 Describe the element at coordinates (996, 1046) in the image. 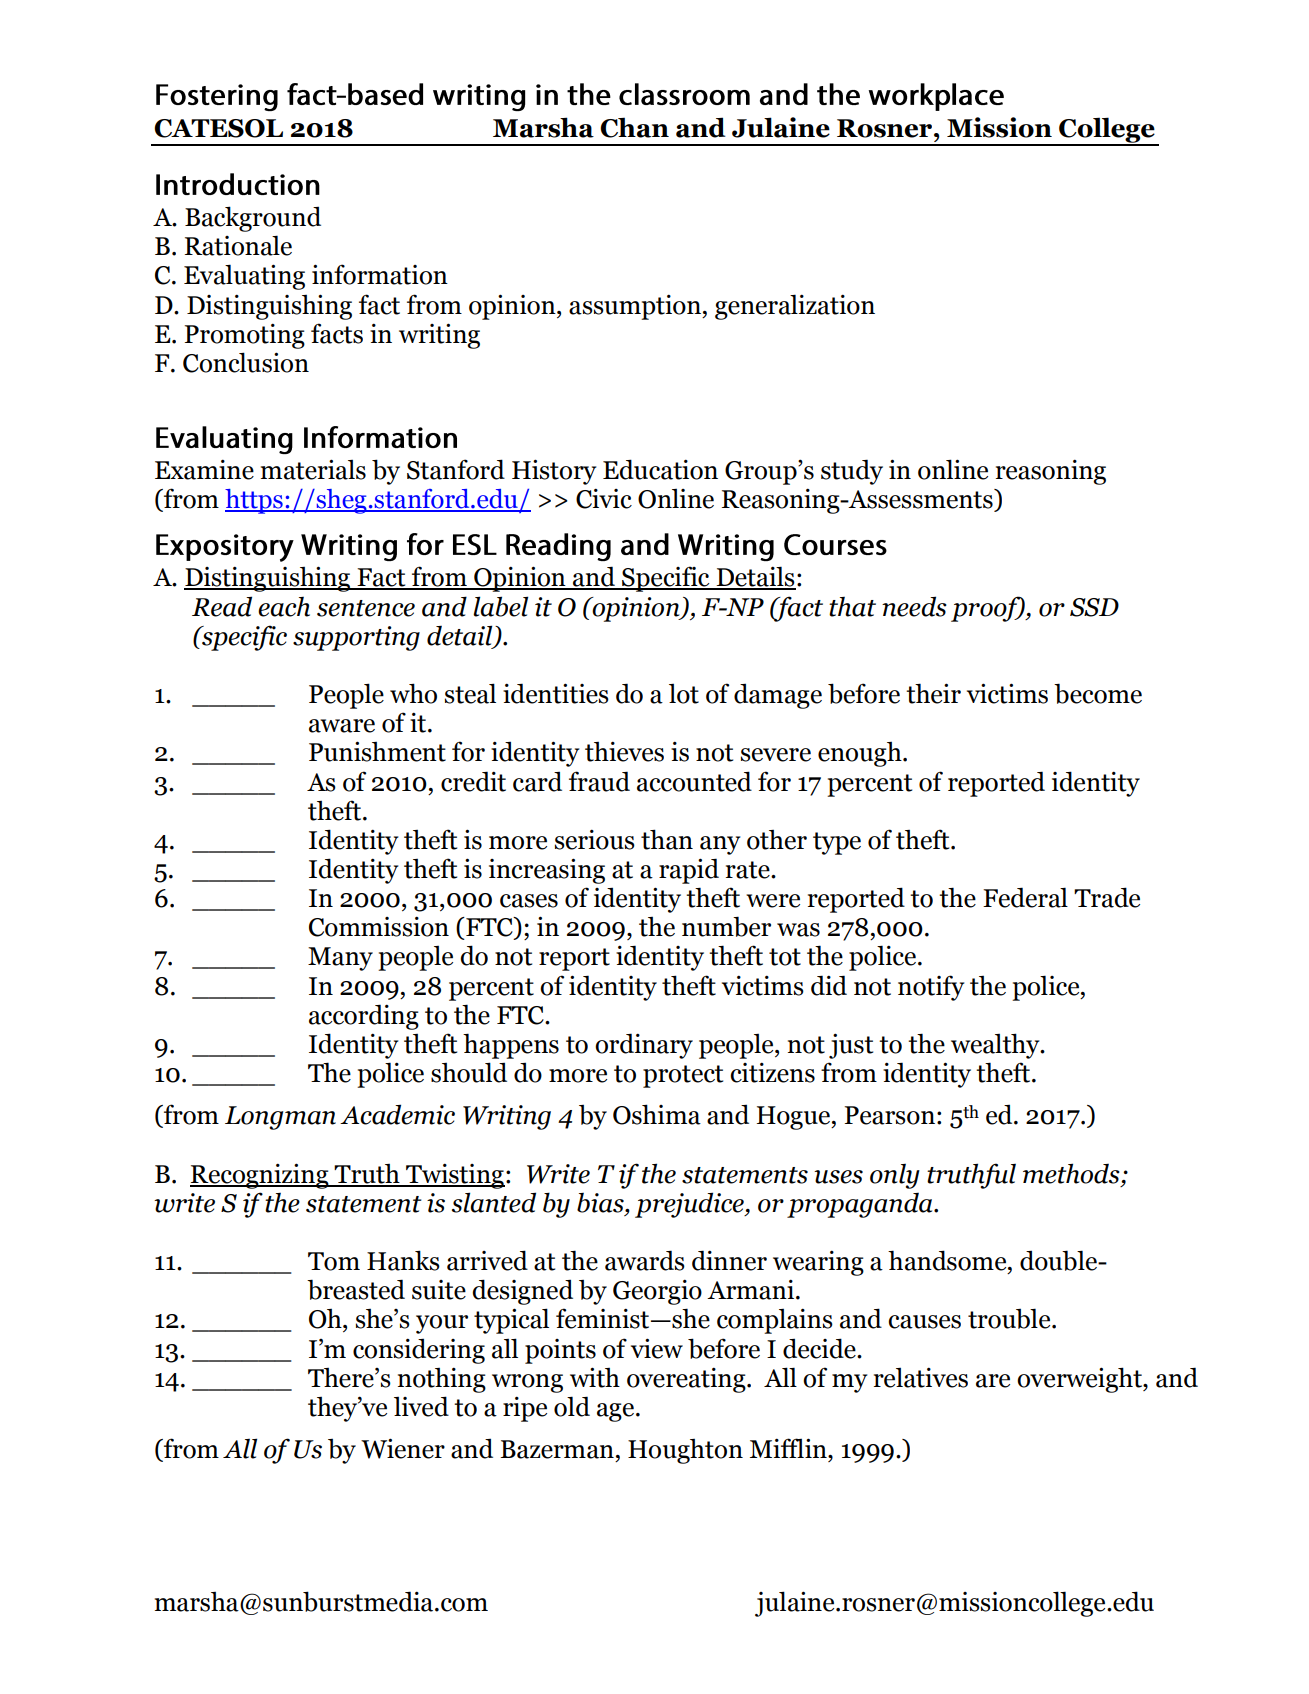

I see `wealthy` at that location.
